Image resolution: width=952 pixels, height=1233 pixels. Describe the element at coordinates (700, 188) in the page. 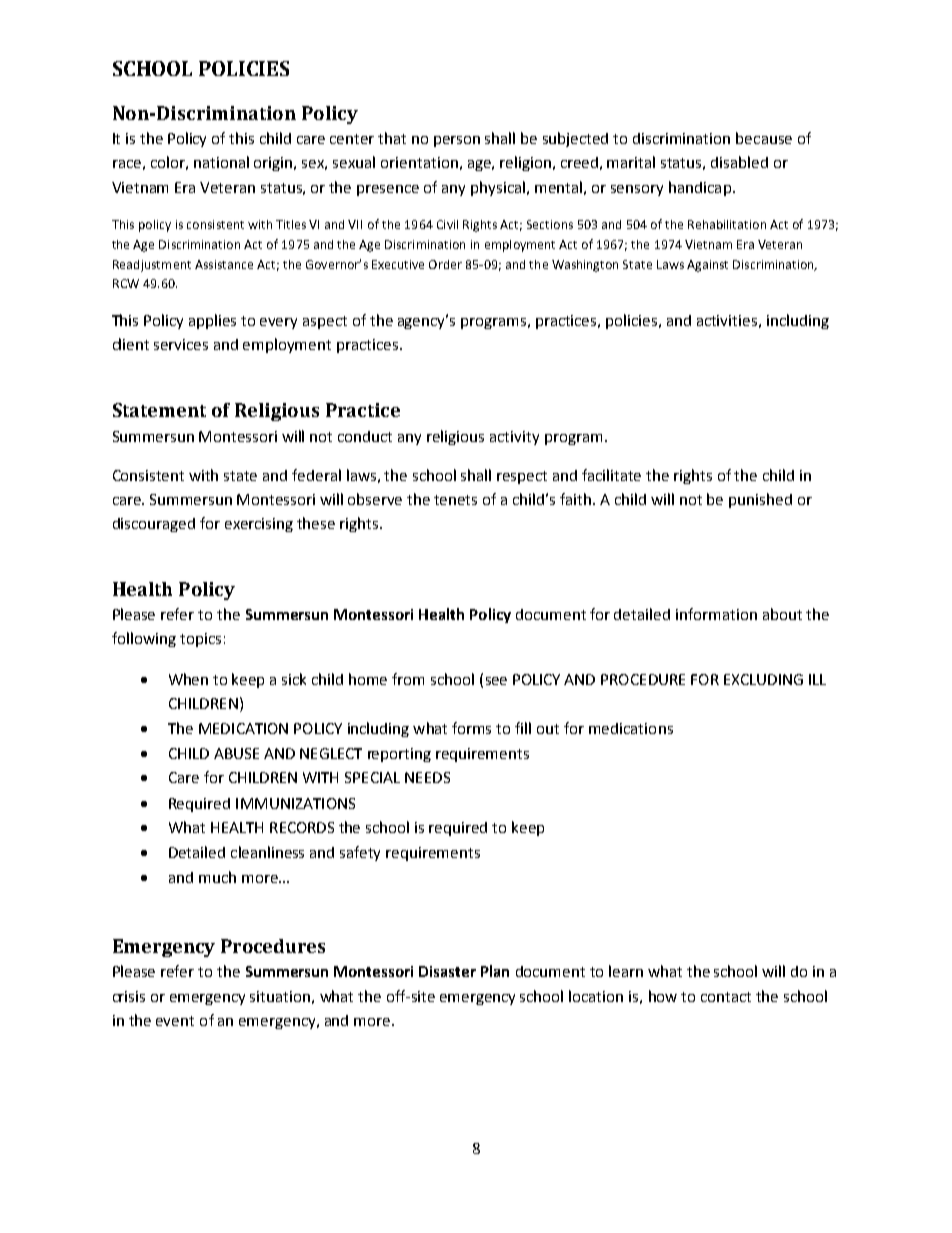

I see `handicap` at that location.
